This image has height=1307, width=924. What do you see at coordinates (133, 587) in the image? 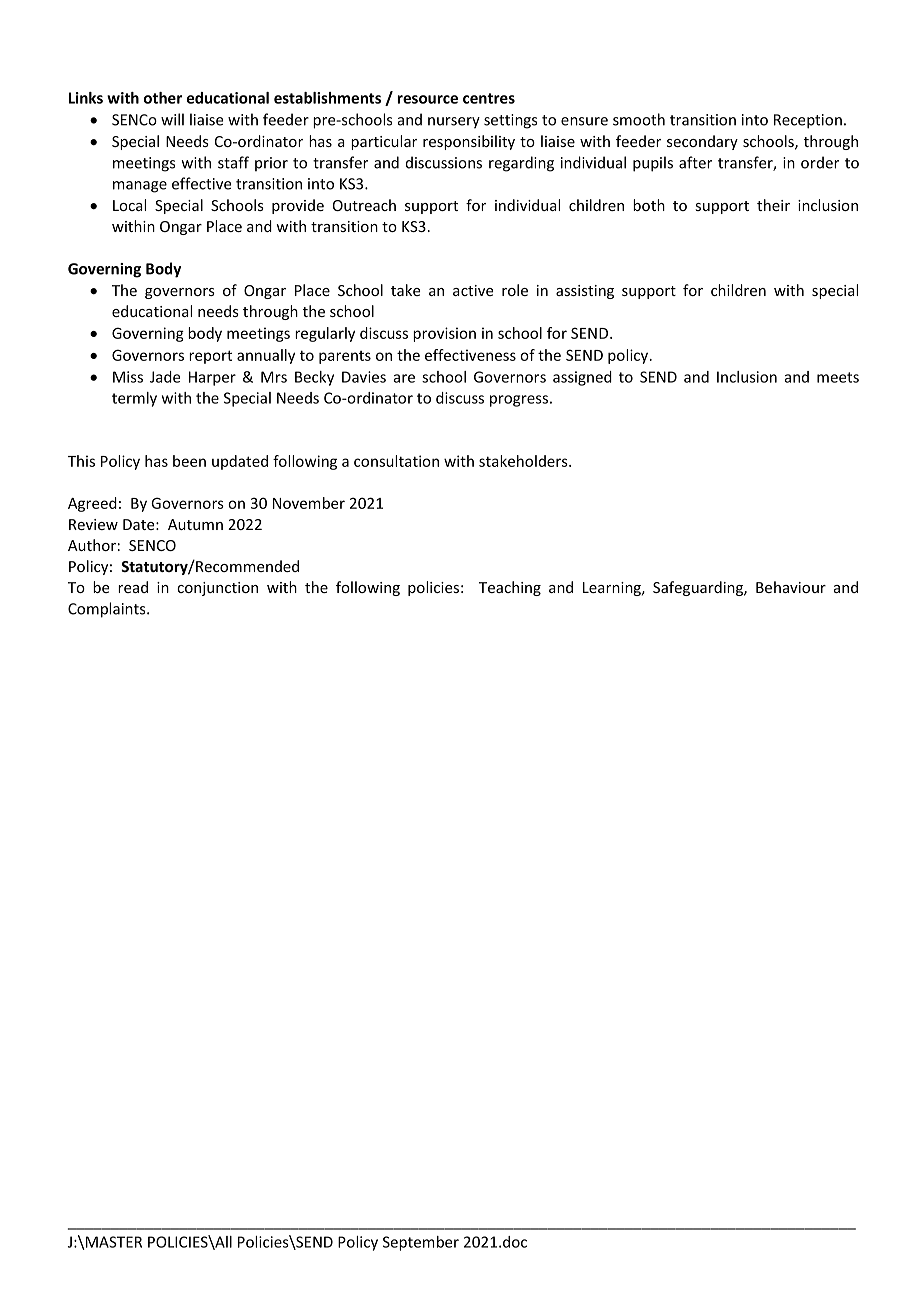
I see `read` at bounding box center [133, 587].
